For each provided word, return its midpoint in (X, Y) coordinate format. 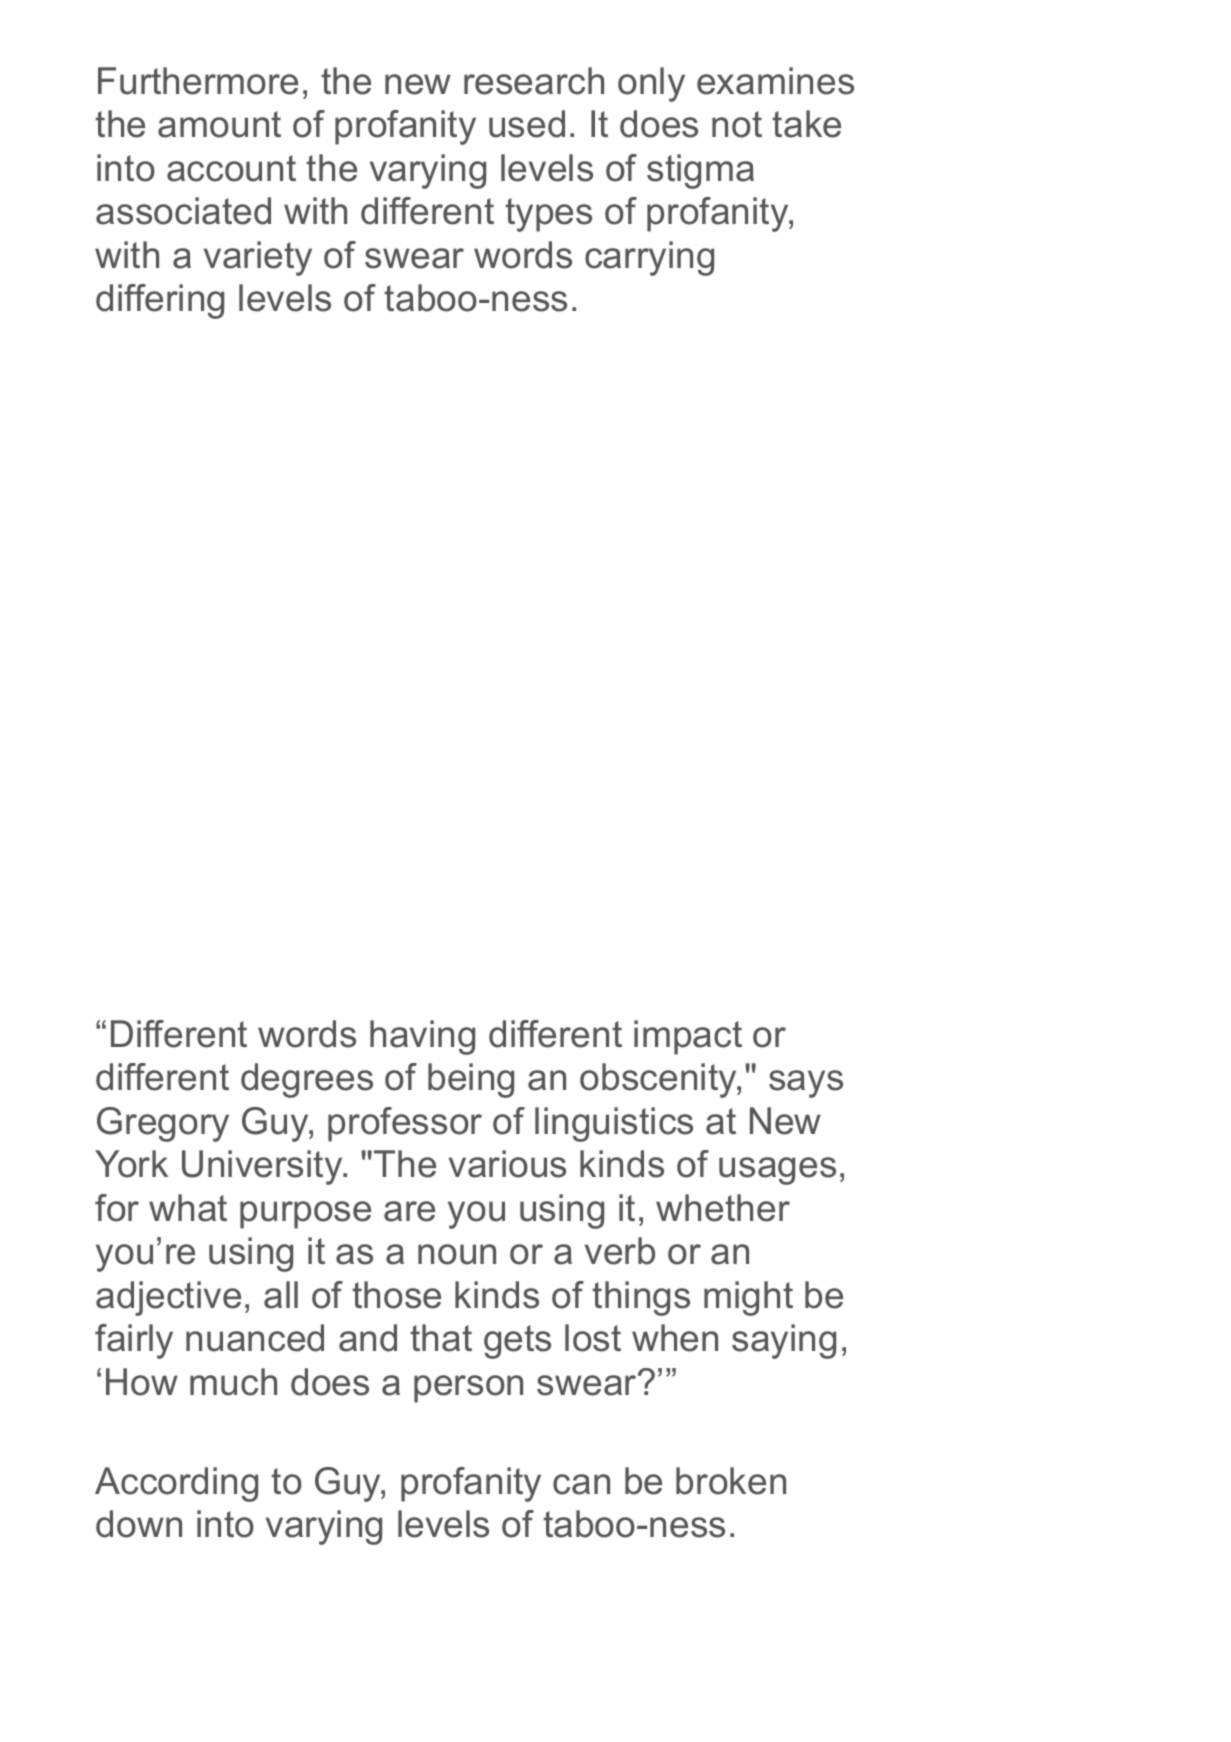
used (527, 124)
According (176, 1484)
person (468, 1389)
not (737, 124)
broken (731, 1481)
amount (219, 124)
